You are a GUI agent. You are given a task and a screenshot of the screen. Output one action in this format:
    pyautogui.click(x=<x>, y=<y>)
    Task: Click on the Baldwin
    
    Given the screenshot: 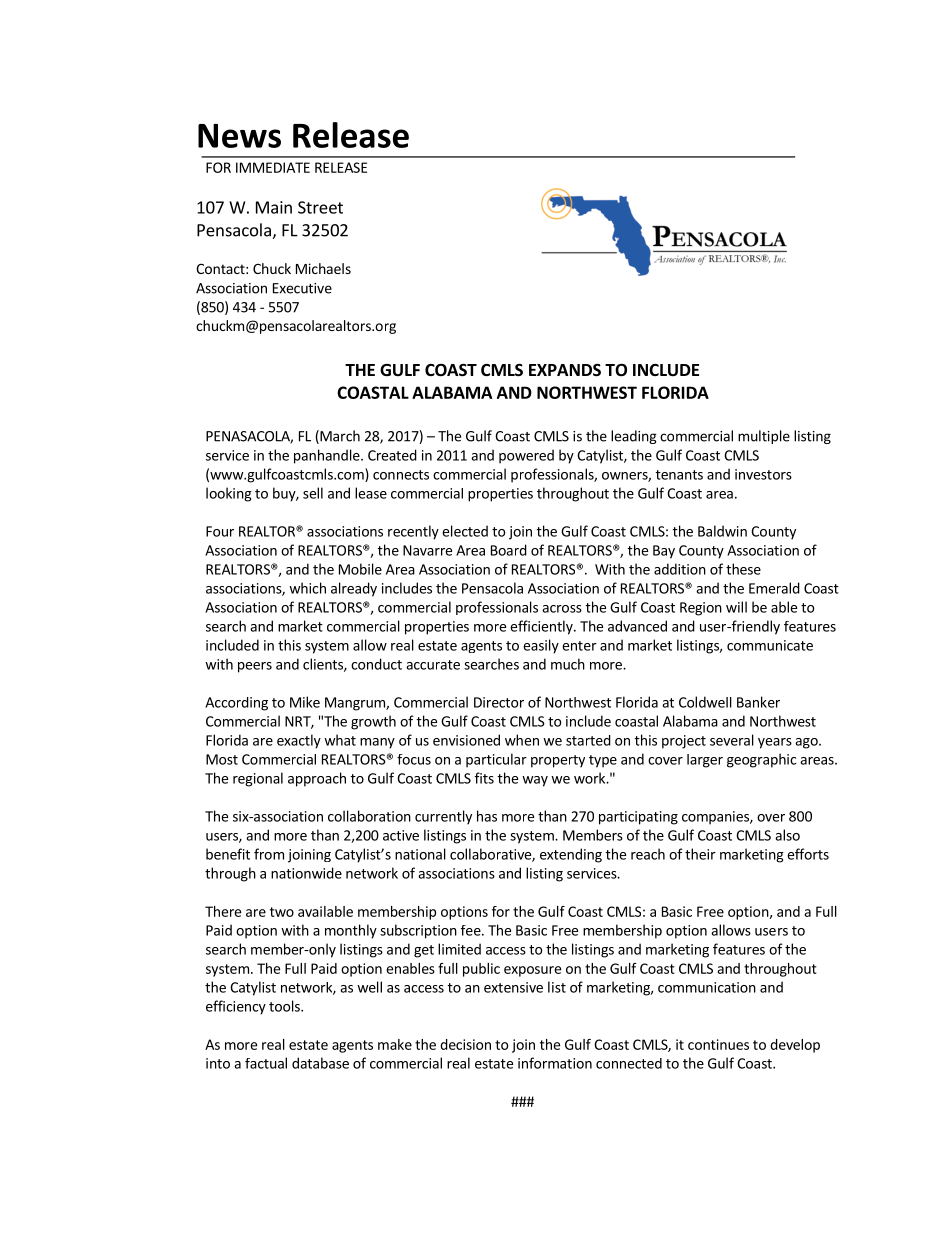 What is the action you would take?
    pyautogui.click(x=722, y=531)
